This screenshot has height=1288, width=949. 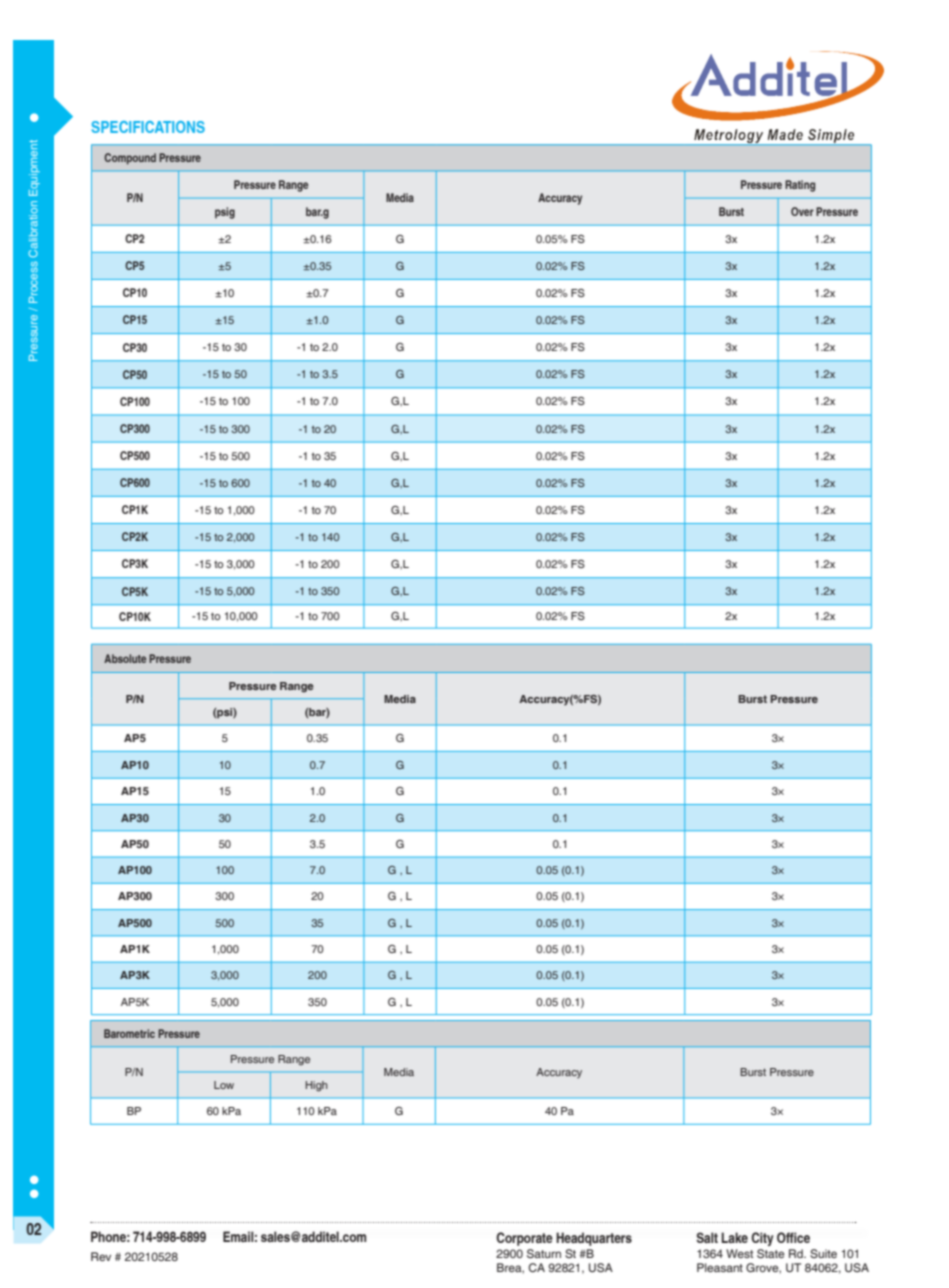 I want to click on Over, so click(x=802, y=211).
